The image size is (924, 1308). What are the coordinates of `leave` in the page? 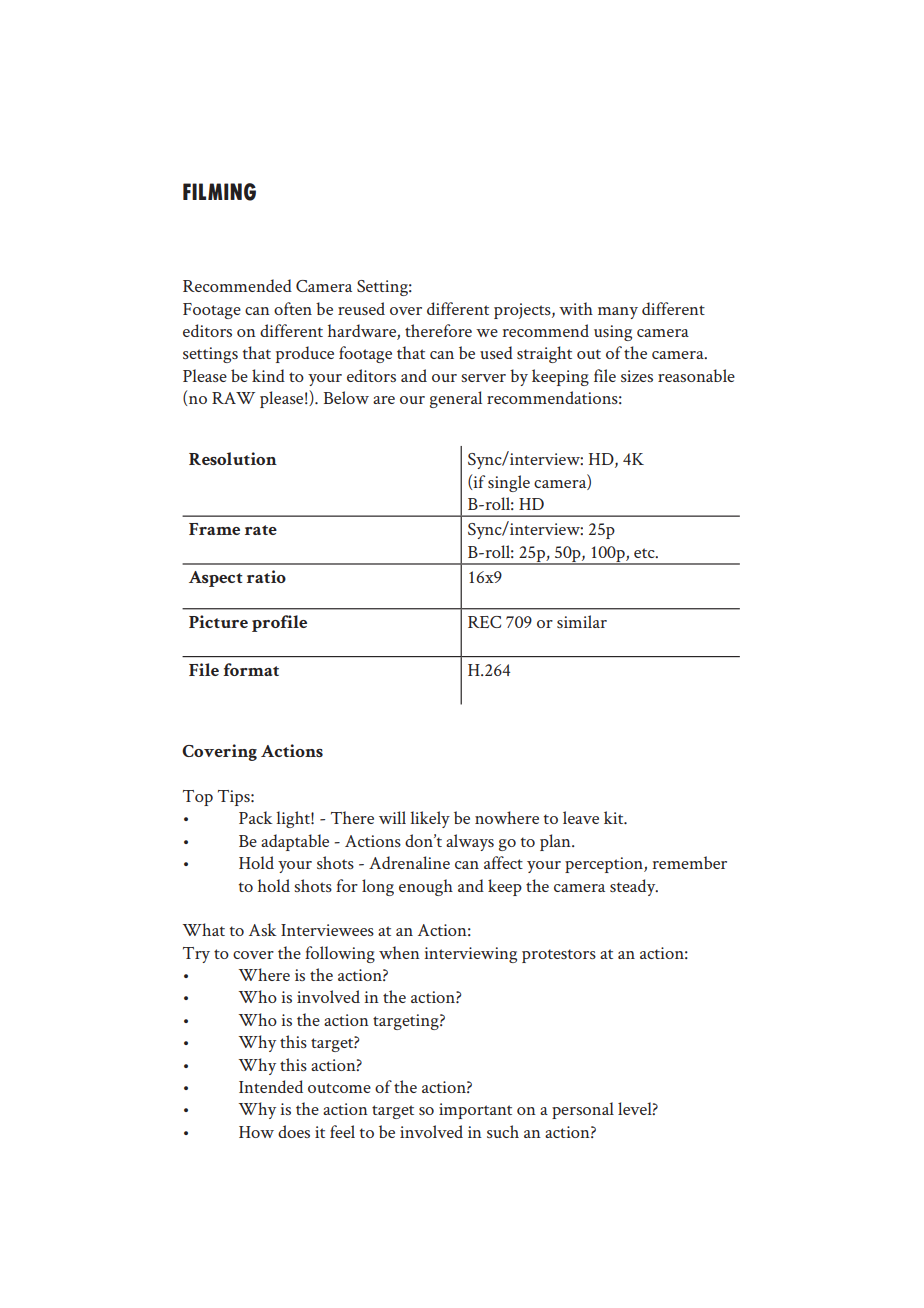 It's located at (581, 817).
